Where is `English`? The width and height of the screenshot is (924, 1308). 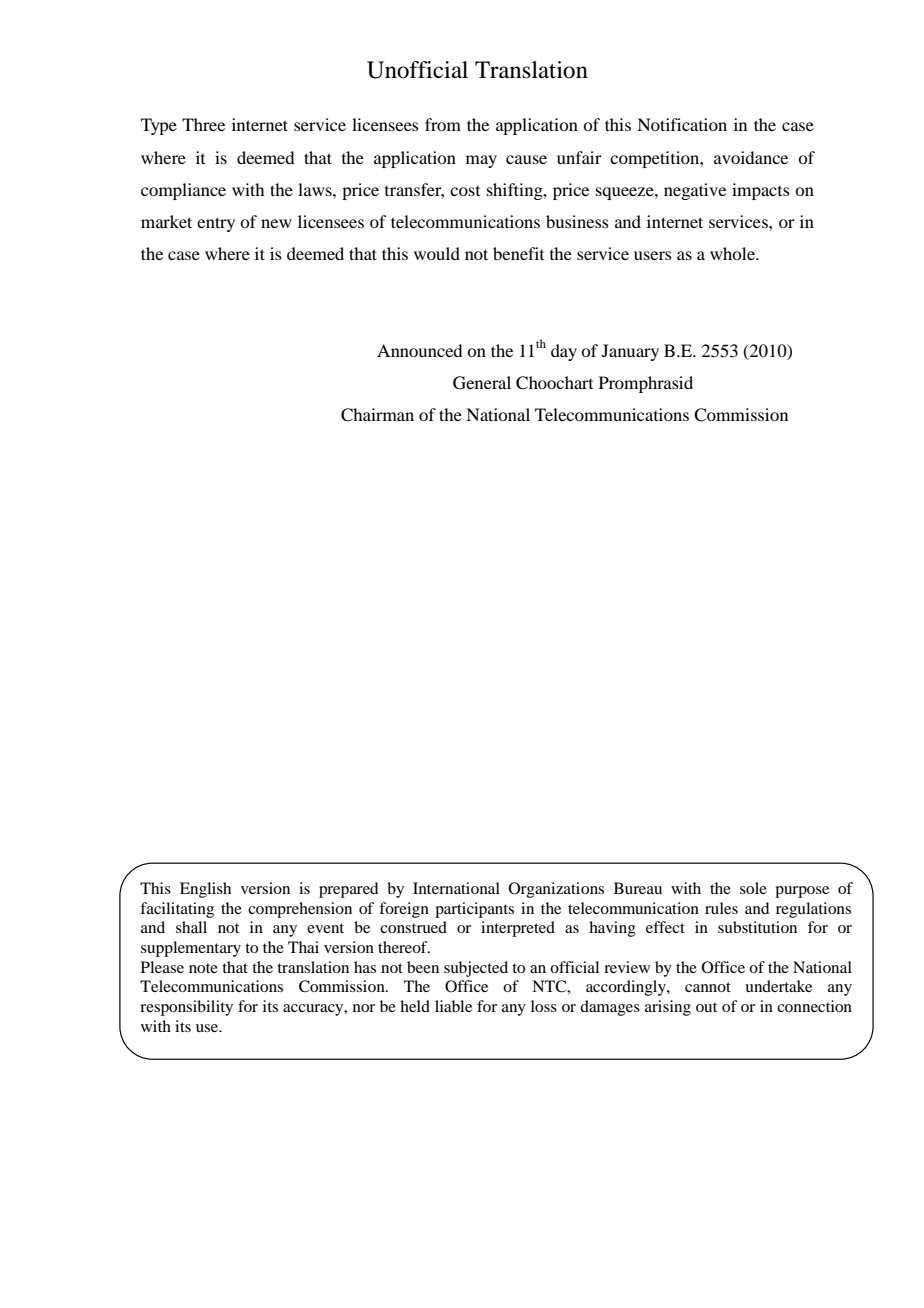
English is located at coordinates (205, 890).
